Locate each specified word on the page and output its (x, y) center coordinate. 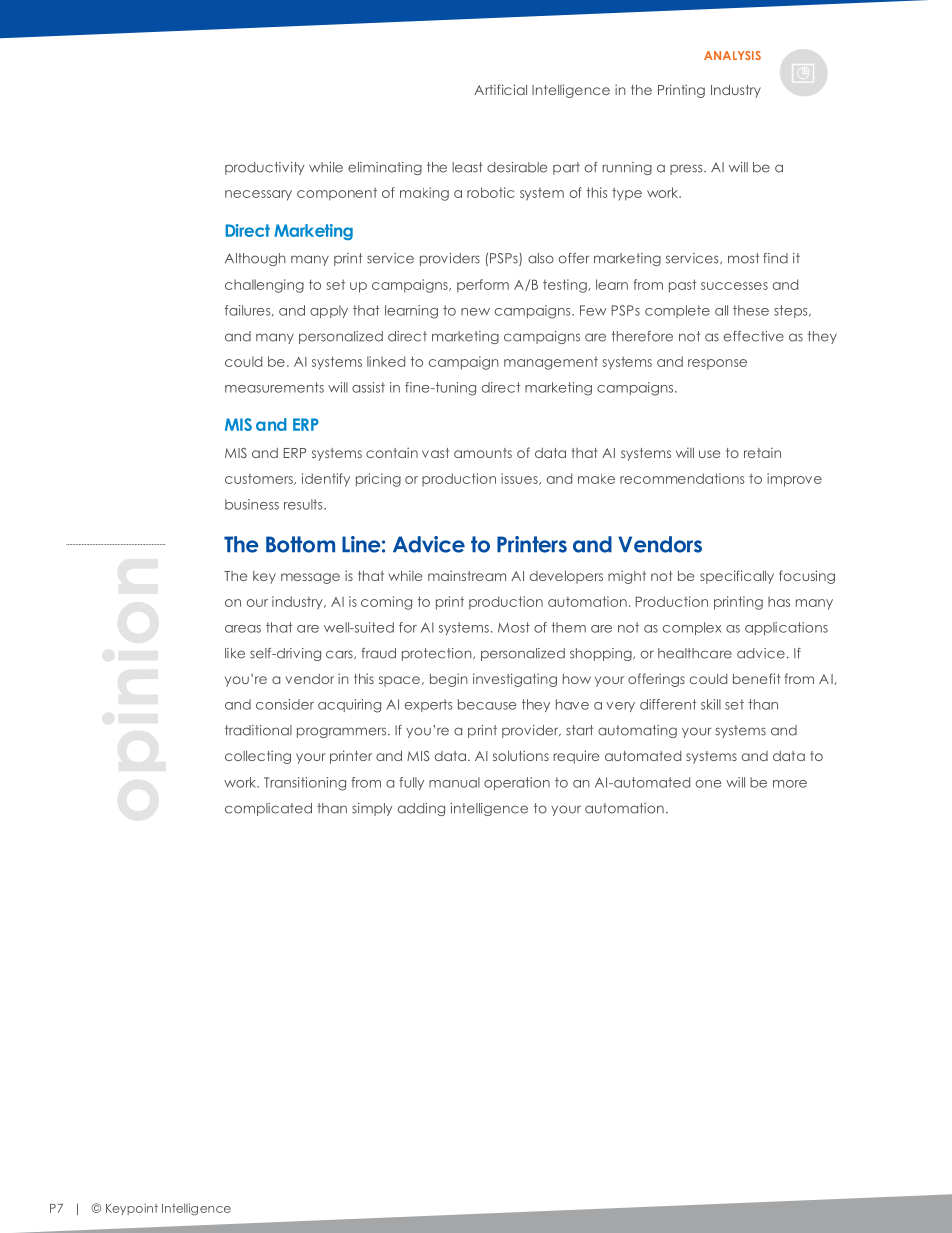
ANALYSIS (732, 55)
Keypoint (132, 1209)
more (790, 784)
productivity (264, 168)
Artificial (500, 89)
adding (421, 809)
